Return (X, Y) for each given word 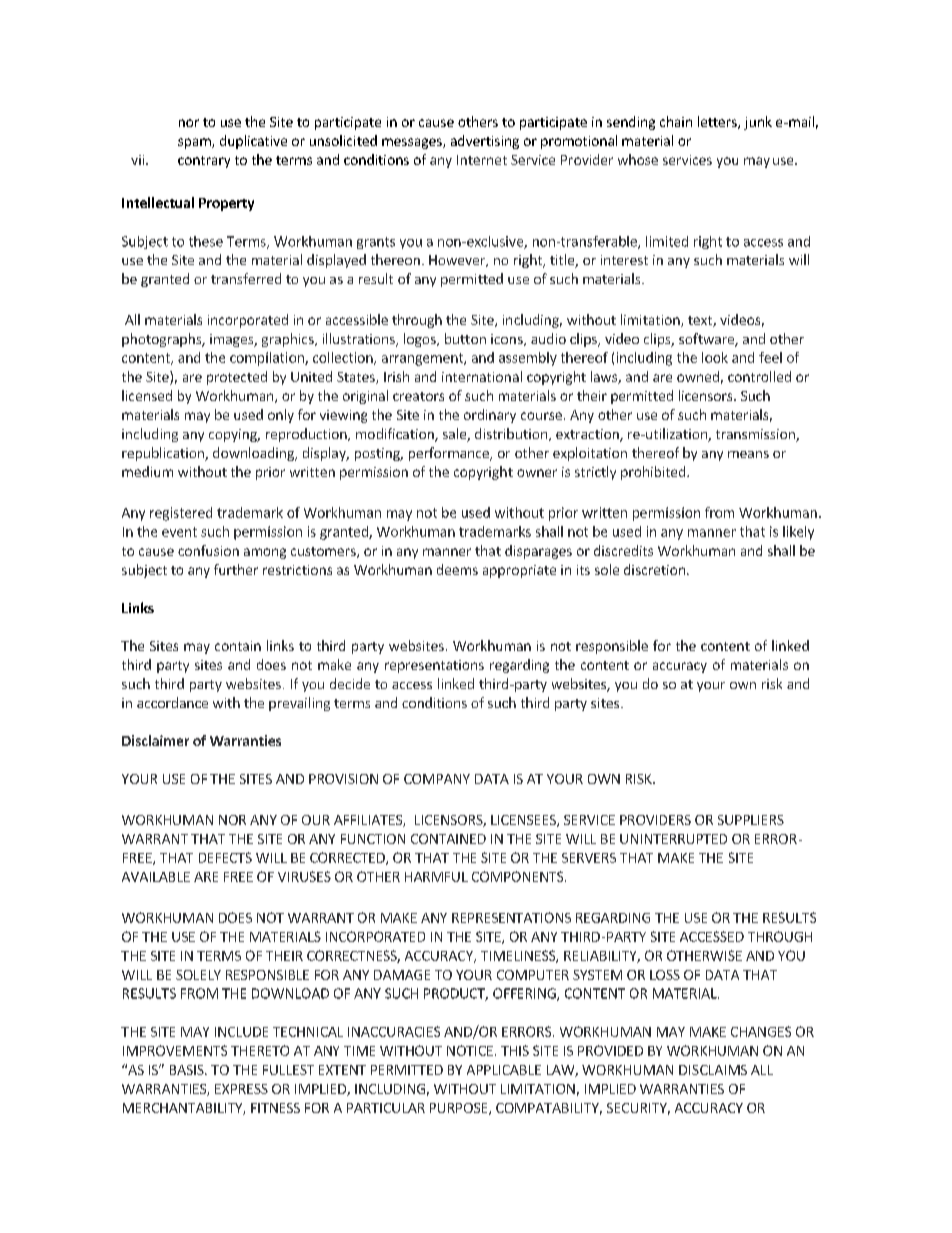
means (748, 454)
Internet (482, 160)
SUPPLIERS (751, 820)
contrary (204, 162)
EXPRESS (241, 1089)
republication (164, 454)
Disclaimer (155, 740)
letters (718, 122)
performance (450, 454)
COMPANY (437, 779)
